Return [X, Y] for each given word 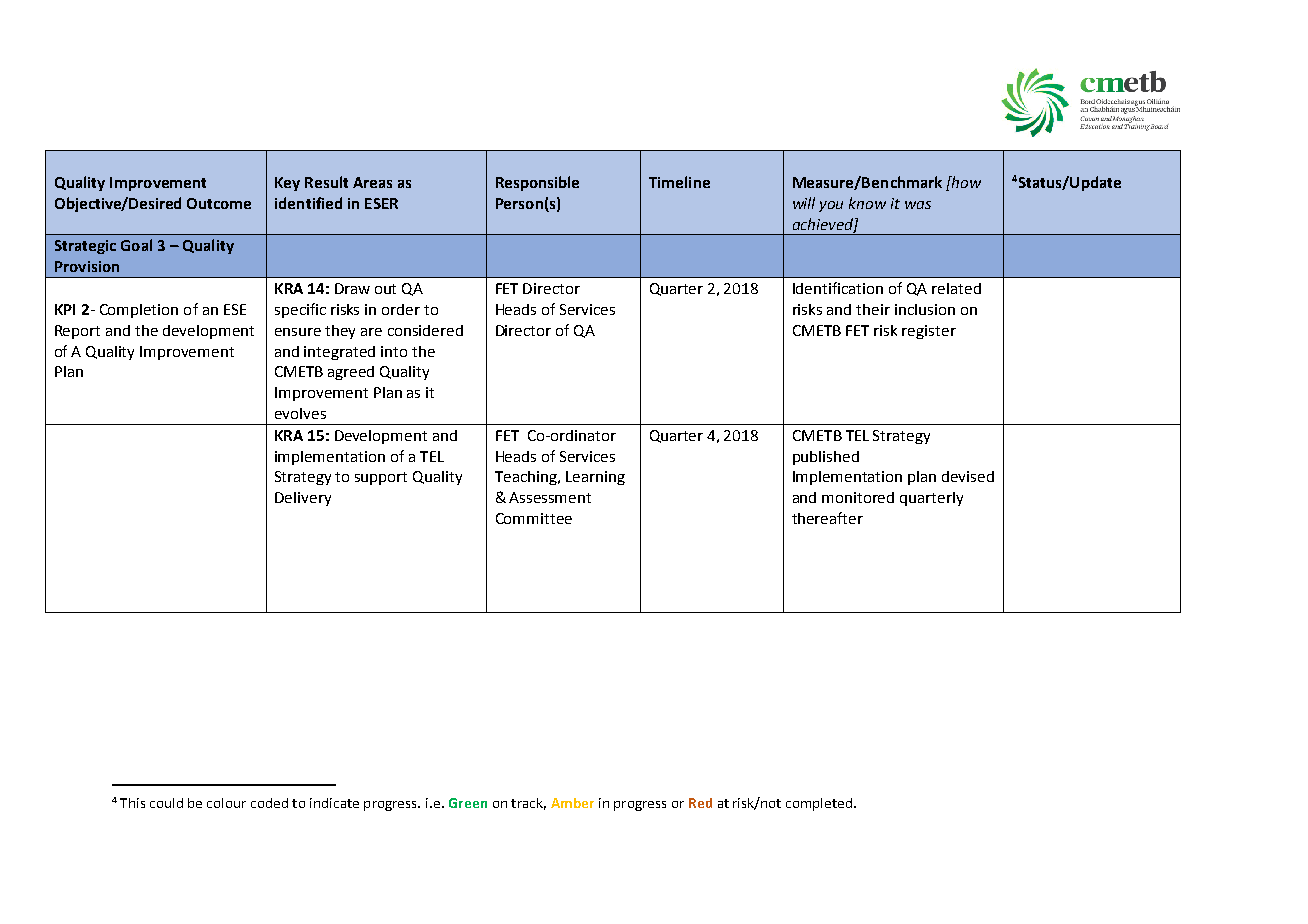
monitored [858, 497]
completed [820, 804]
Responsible [537, 183]
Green [468, 803]
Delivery [303, 499]
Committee [534, 518]
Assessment [550, 497]
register [929, 332]
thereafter [827, 518]
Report [77, 332]
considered [425, 330]
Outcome [219, 203]
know [867, 203]
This [132, 803]
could [166, 803]
